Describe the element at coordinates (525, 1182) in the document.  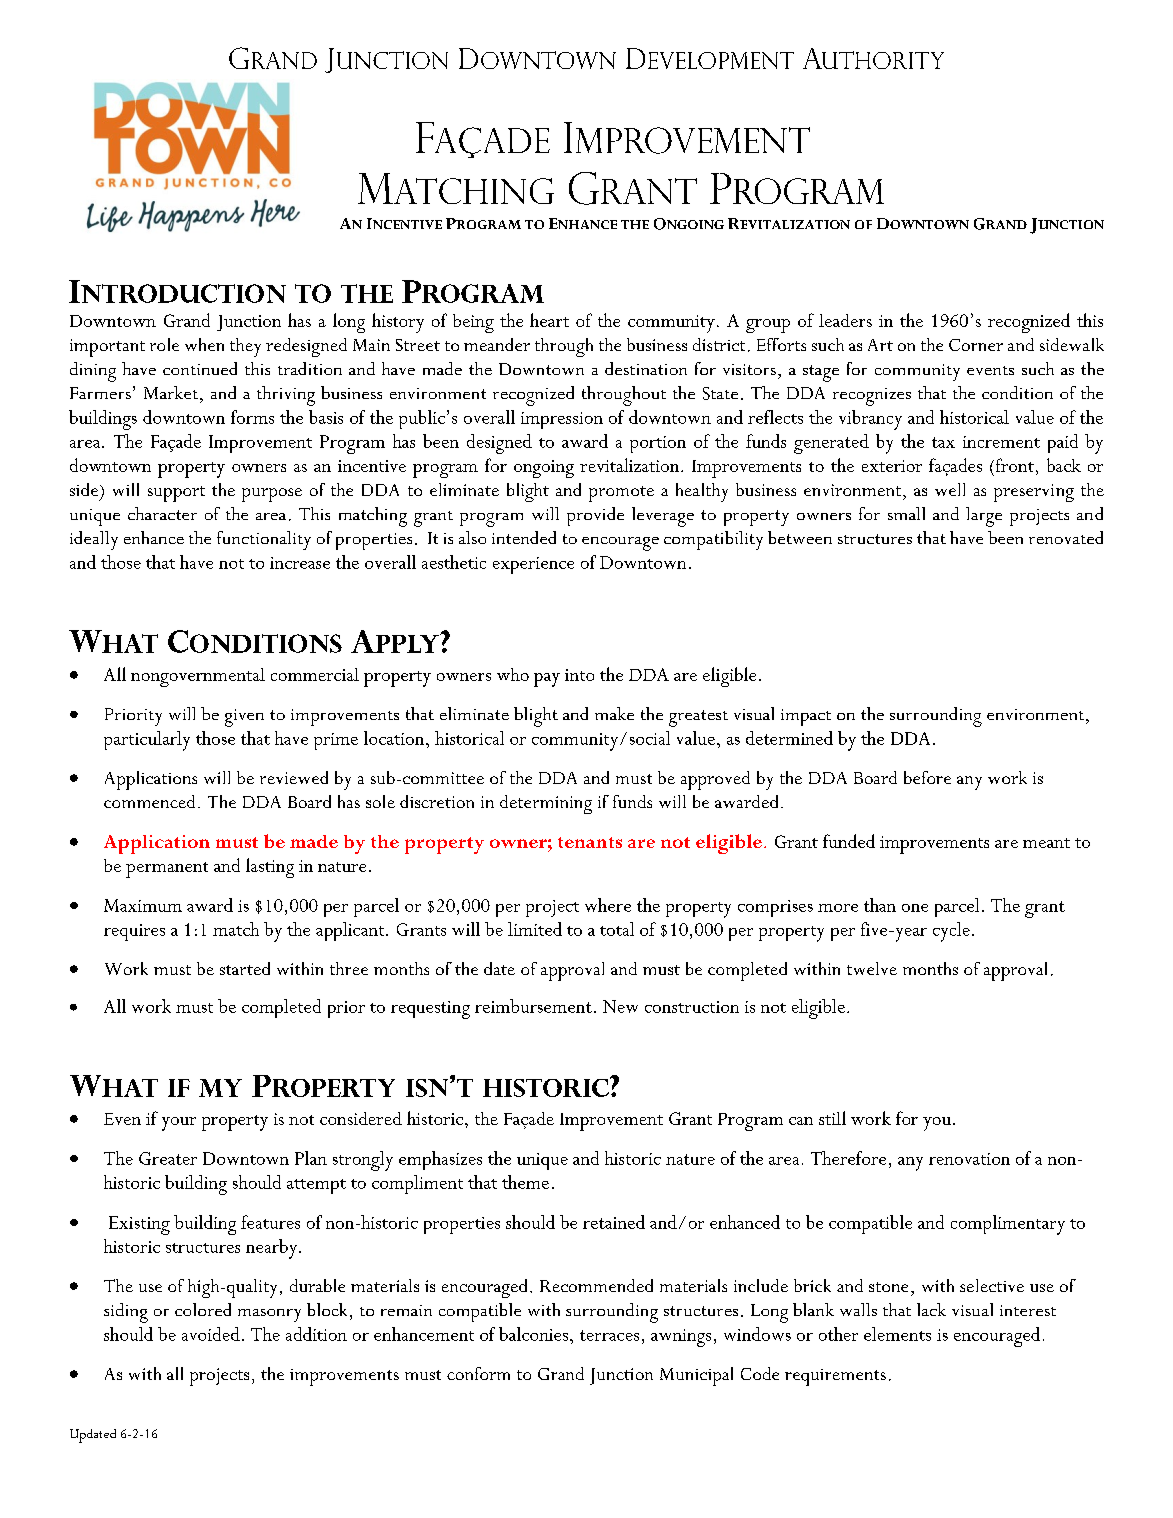
I see `theme` at that location.
